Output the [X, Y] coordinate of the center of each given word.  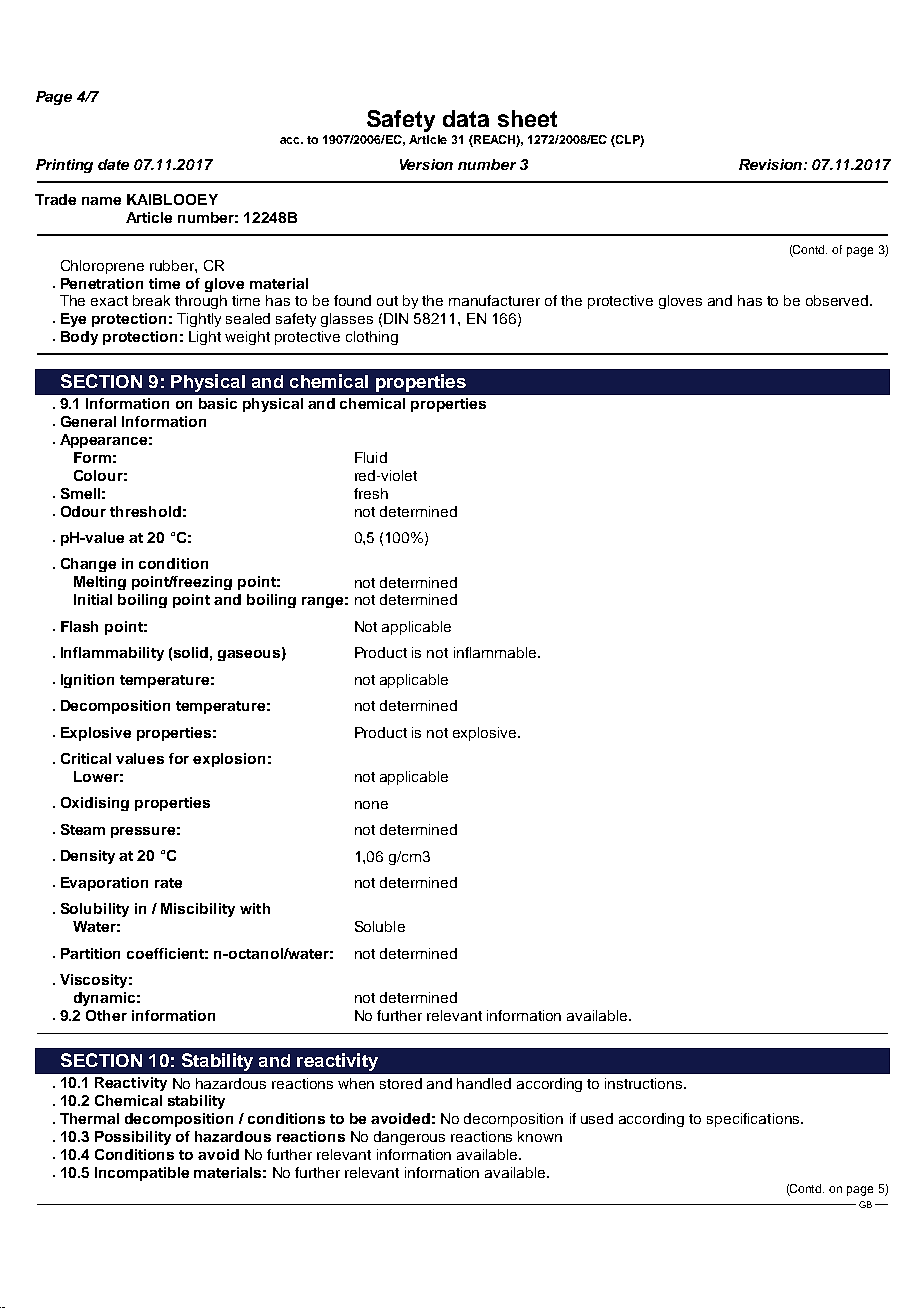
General [88, 421]
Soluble [380, 926]
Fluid [371, 457]
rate [168, 883]
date [113, 164]
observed [838, 300]
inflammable [495, 652]
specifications [754, 1120]
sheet [527, 118]
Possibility [133, 1138]
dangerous [409, 1138]
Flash [79, 626]
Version [426, 164]
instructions [645, 1083]
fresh [371, 493]
